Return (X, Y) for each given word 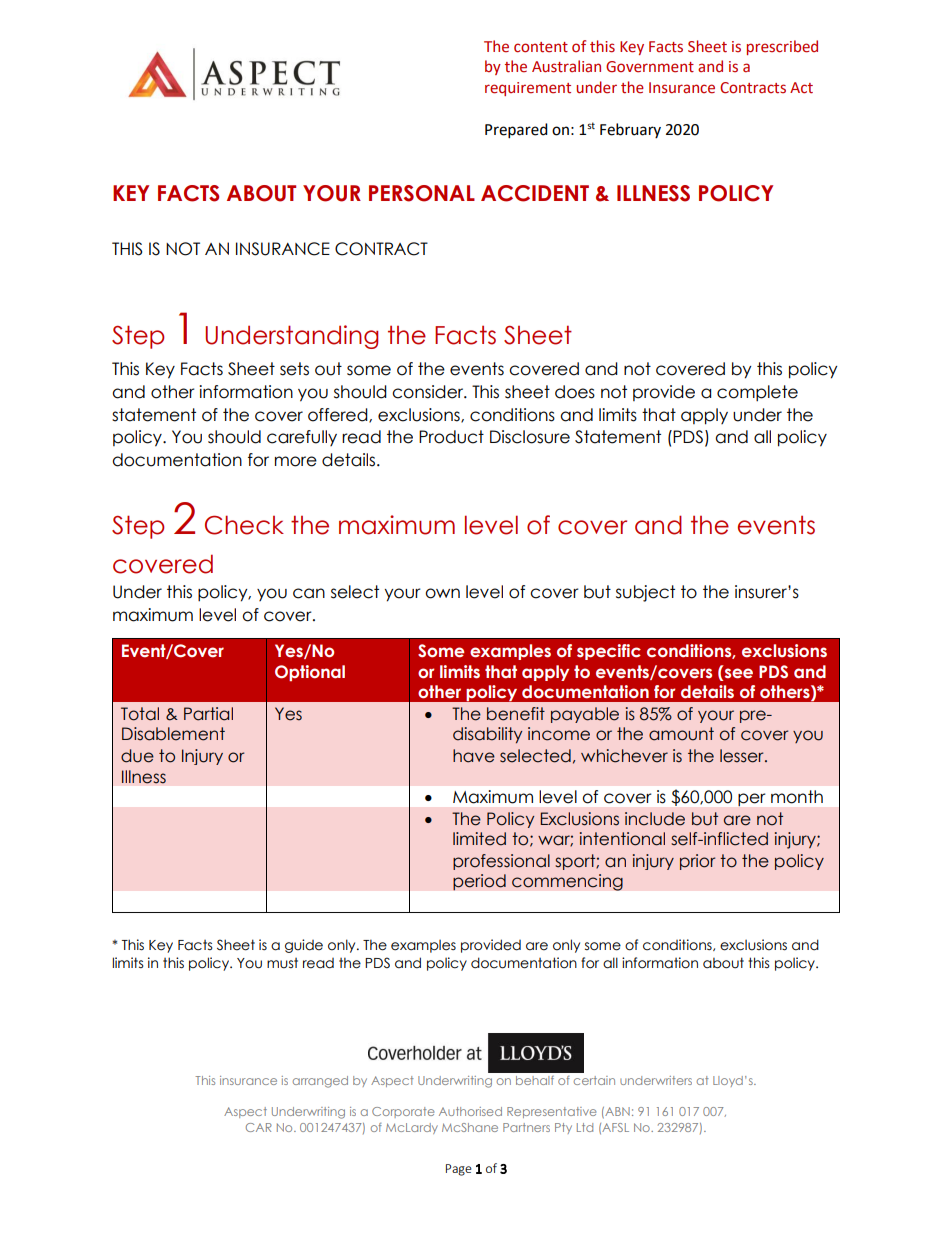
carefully (302, 438)
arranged (320, 1082)
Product (451, 437)
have (474, 756)
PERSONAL (422, 193)
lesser (743, 756)
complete (757, 393)
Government (650, 67)
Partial (208, 714)
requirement (528, 89)
